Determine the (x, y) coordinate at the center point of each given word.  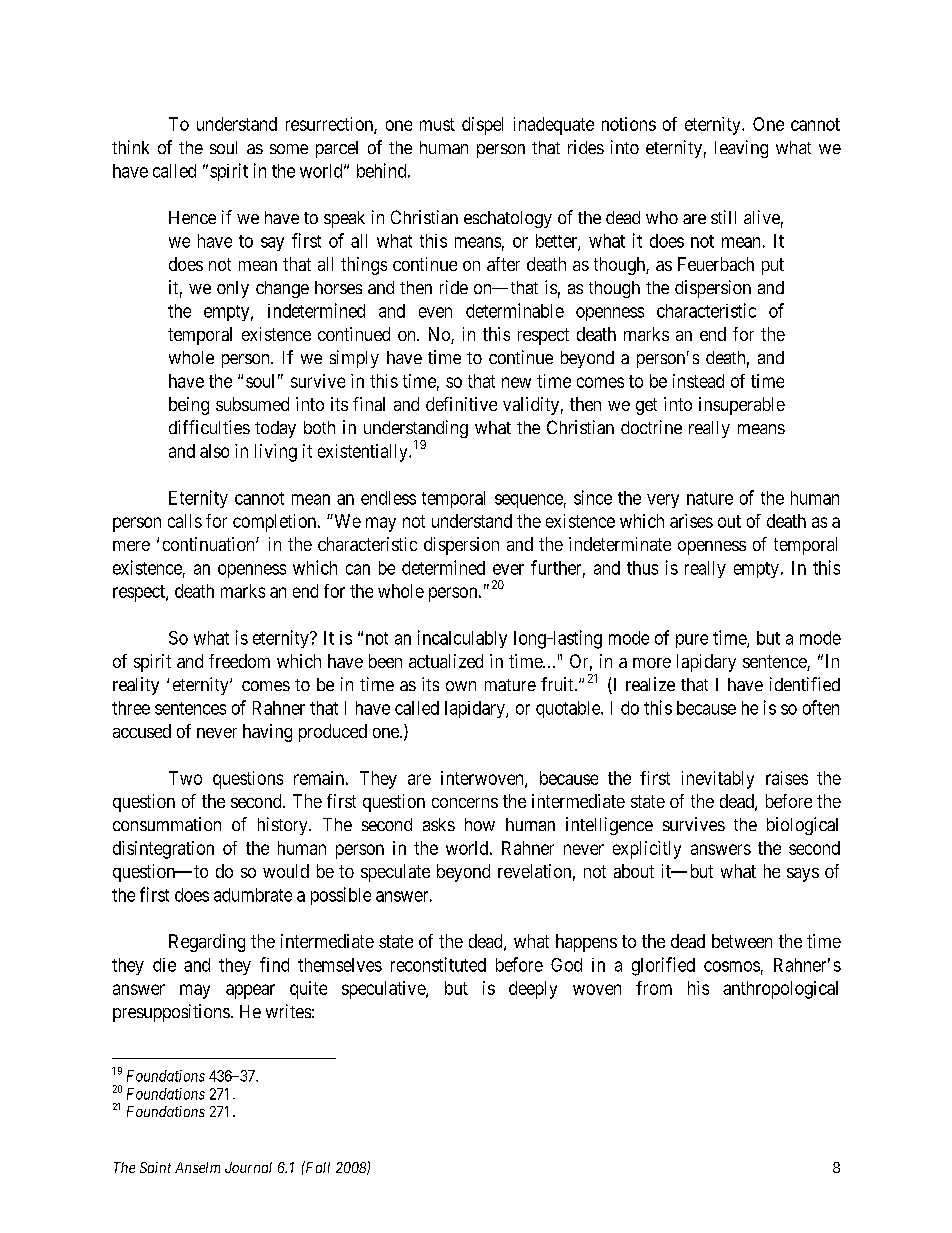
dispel (482, 126)
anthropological (780, 990)
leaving (741, 149)
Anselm (197, 1167)
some (289, 149)
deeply (533, 990)
